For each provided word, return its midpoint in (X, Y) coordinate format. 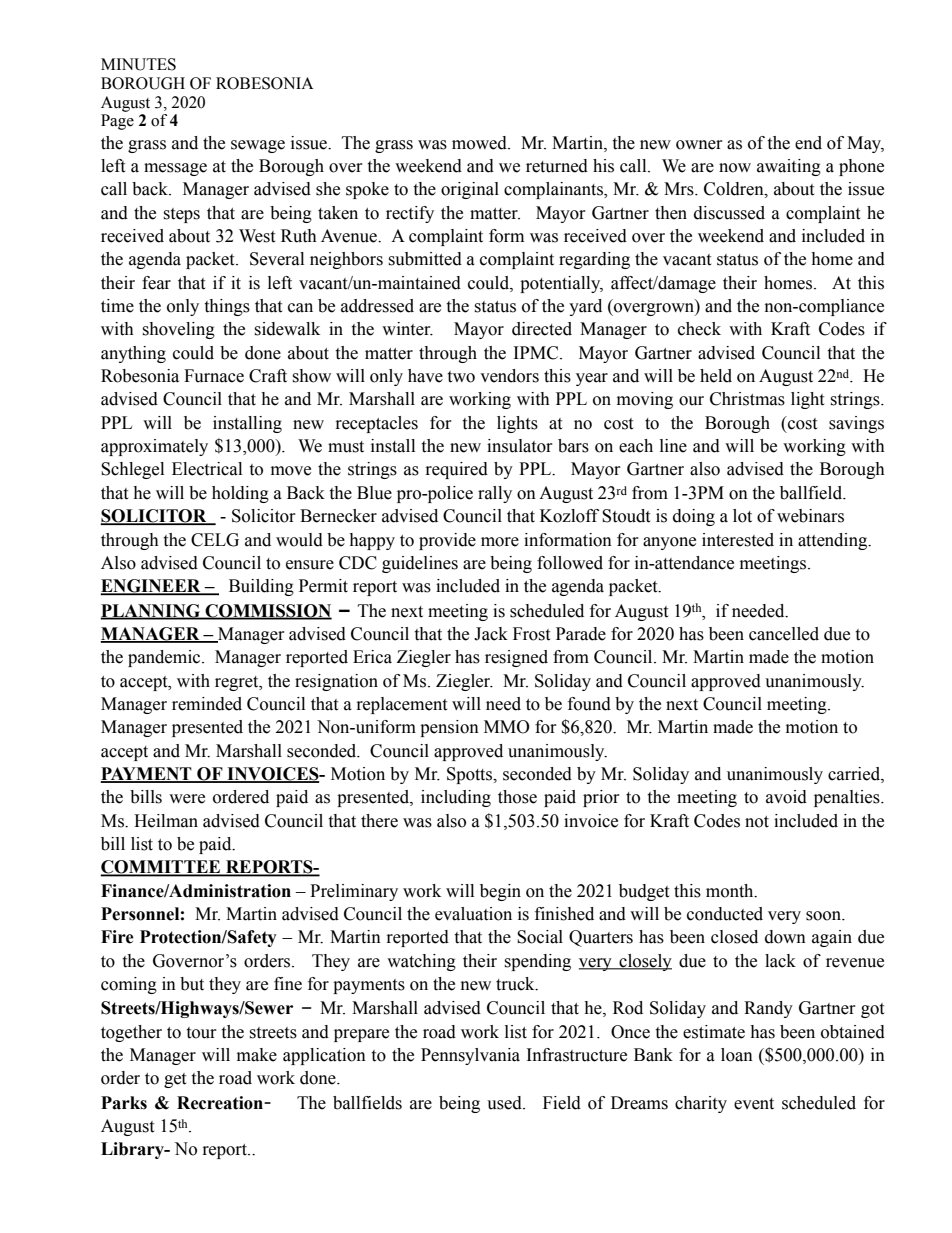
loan (737, 1055)
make (257, 1055)
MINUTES (138, 64)
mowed (480, 143)
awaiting (789, 167)
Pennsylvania (470, 1056)
